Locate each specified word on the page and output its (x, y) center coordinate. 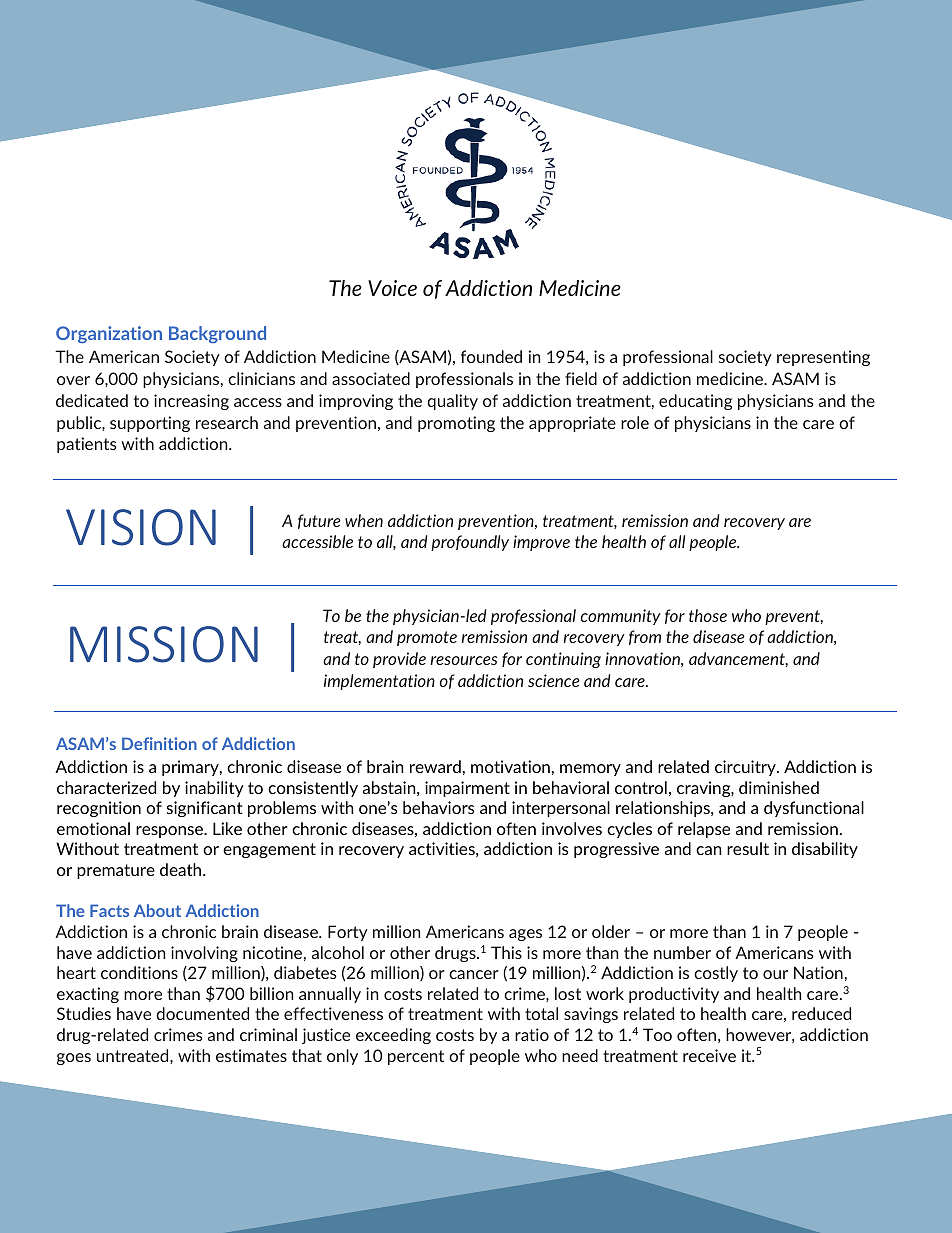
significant (205, 809)
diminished (779, 787)
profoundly (470, 543)
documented (202, 1013)
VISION (141, 527)
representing (823, 358)
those (708, 615)
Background (217, 334)
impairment (467, 789)
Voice (392, 288)
